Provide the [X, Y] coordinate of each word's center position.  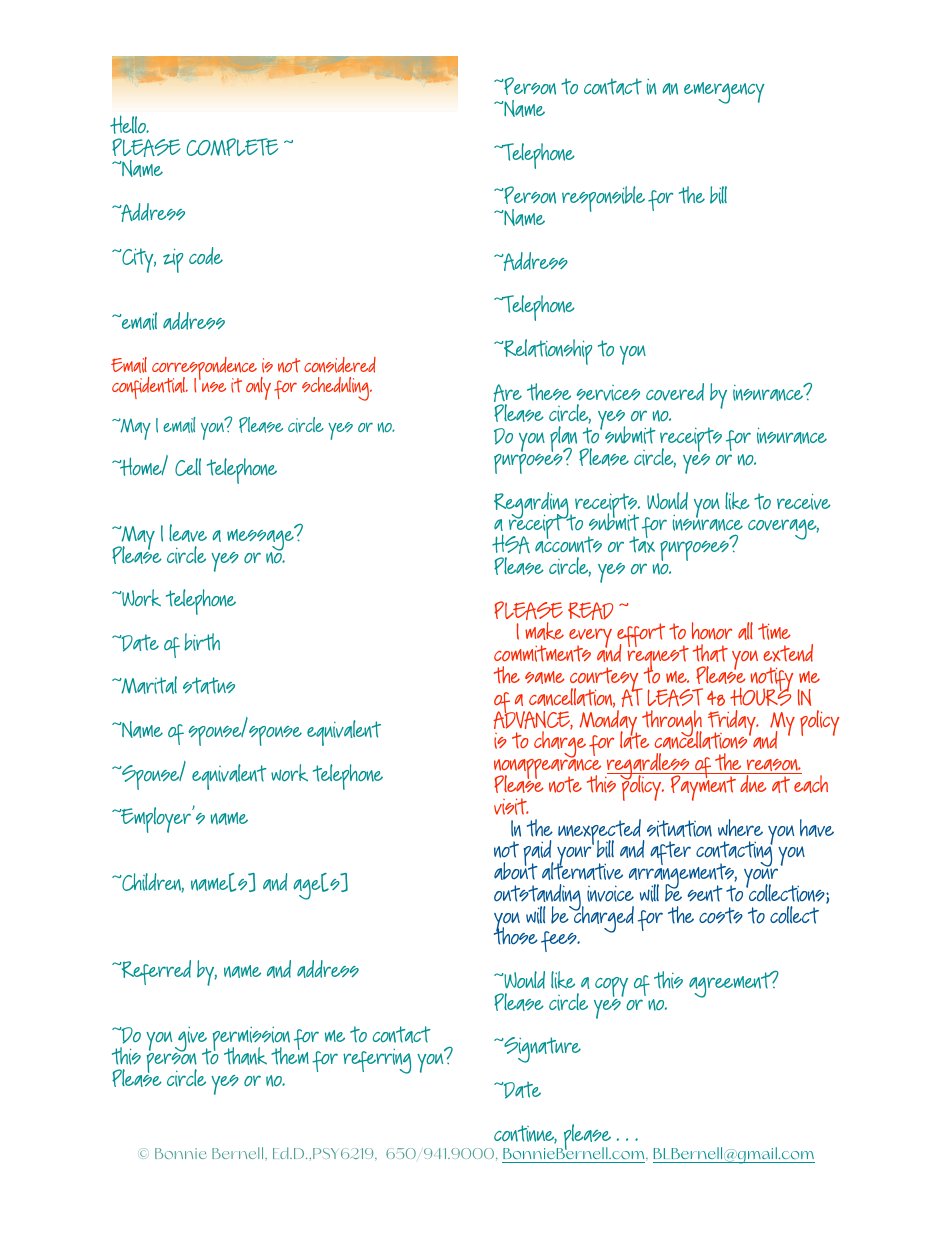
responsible [603, 199]
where [740, 827]
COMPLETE [232, 147]
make [544, 631]
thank [245, 1056]
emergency [724, 93]
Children [152, 883]
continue [525, 1134]
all [745, 631]
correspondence [205, 370]
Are [507, 394]
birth [202, 642]
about [516, 870]
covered [675, 392]
